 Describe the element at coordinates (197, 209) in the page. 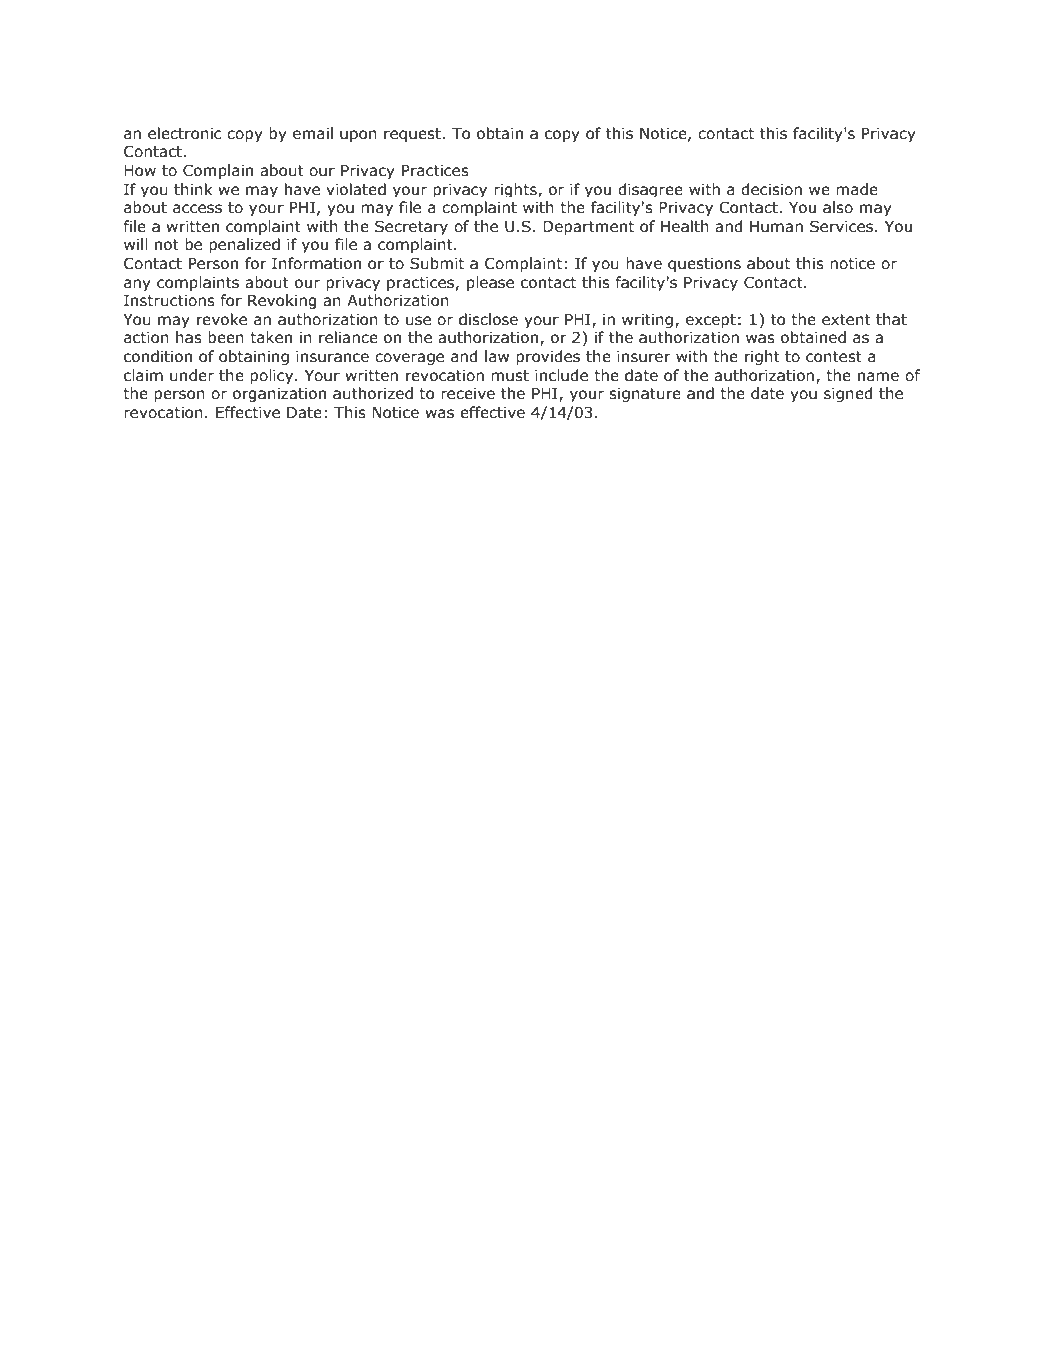

I see `access` at that location.
